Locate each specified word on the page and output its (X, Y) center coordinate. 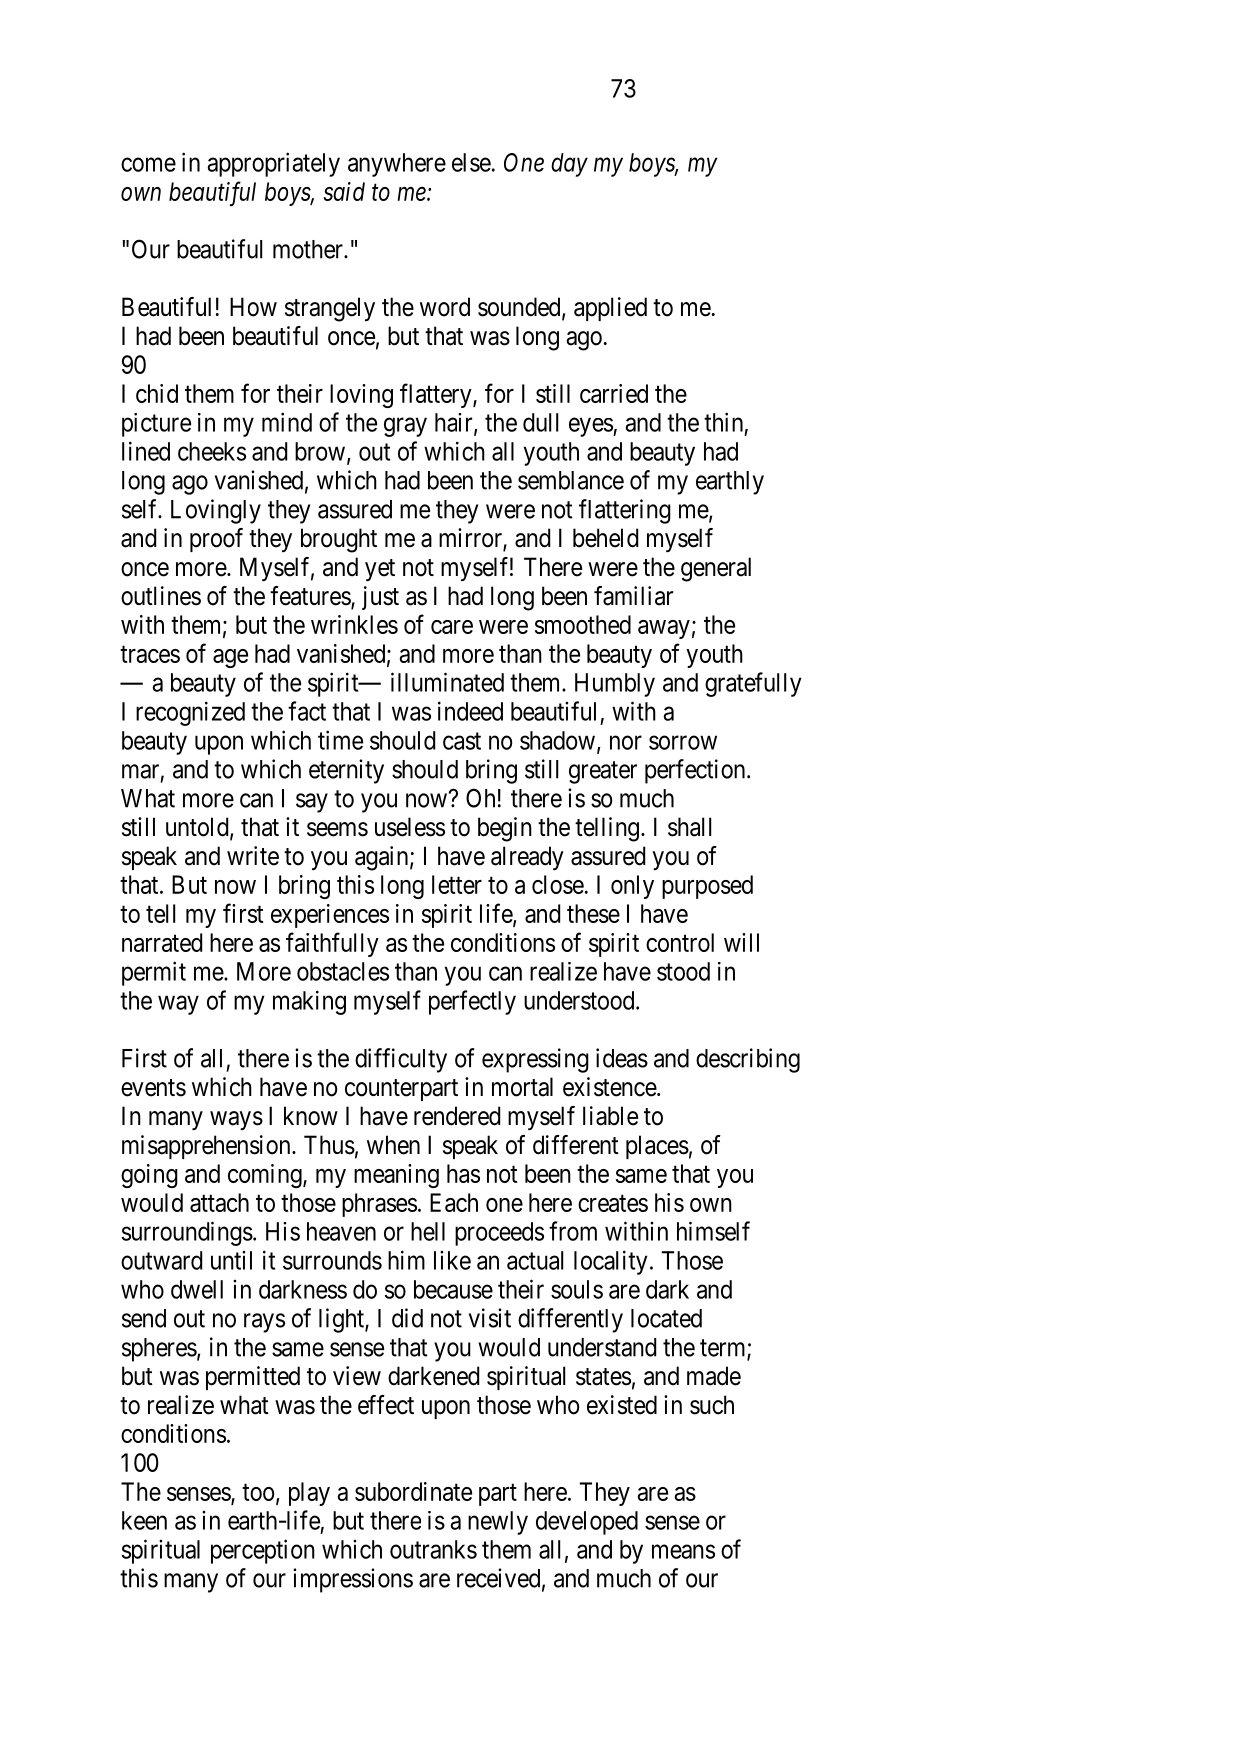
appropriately (273, 164)
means (683, 1551)
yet (380, 570)
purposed (707, 887)
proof (216, 540)
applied (610, 309)
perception (263, 1551)
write (253, 856)
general (716, 569)
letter (457, 884)
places (657, 1147)
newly (498, 1523)
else (471, 162)
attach (219, 1202)
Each (454, 1202)
